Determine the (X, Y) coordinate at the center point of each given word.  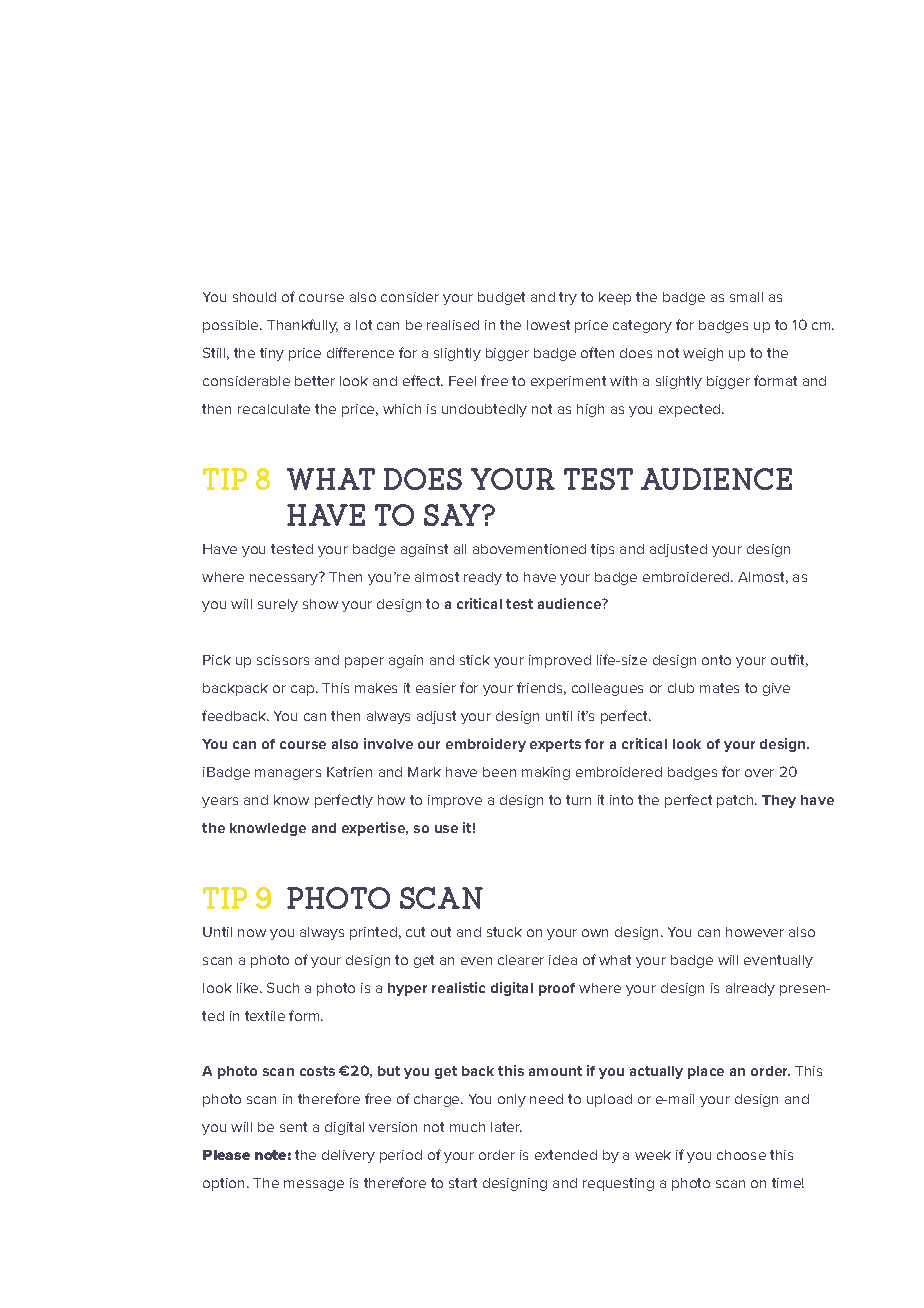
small (746, 297)
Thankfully (302, 326)
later (506, 1127)
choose (741, 1155)
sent (293, 1127)
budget (501, 298)
